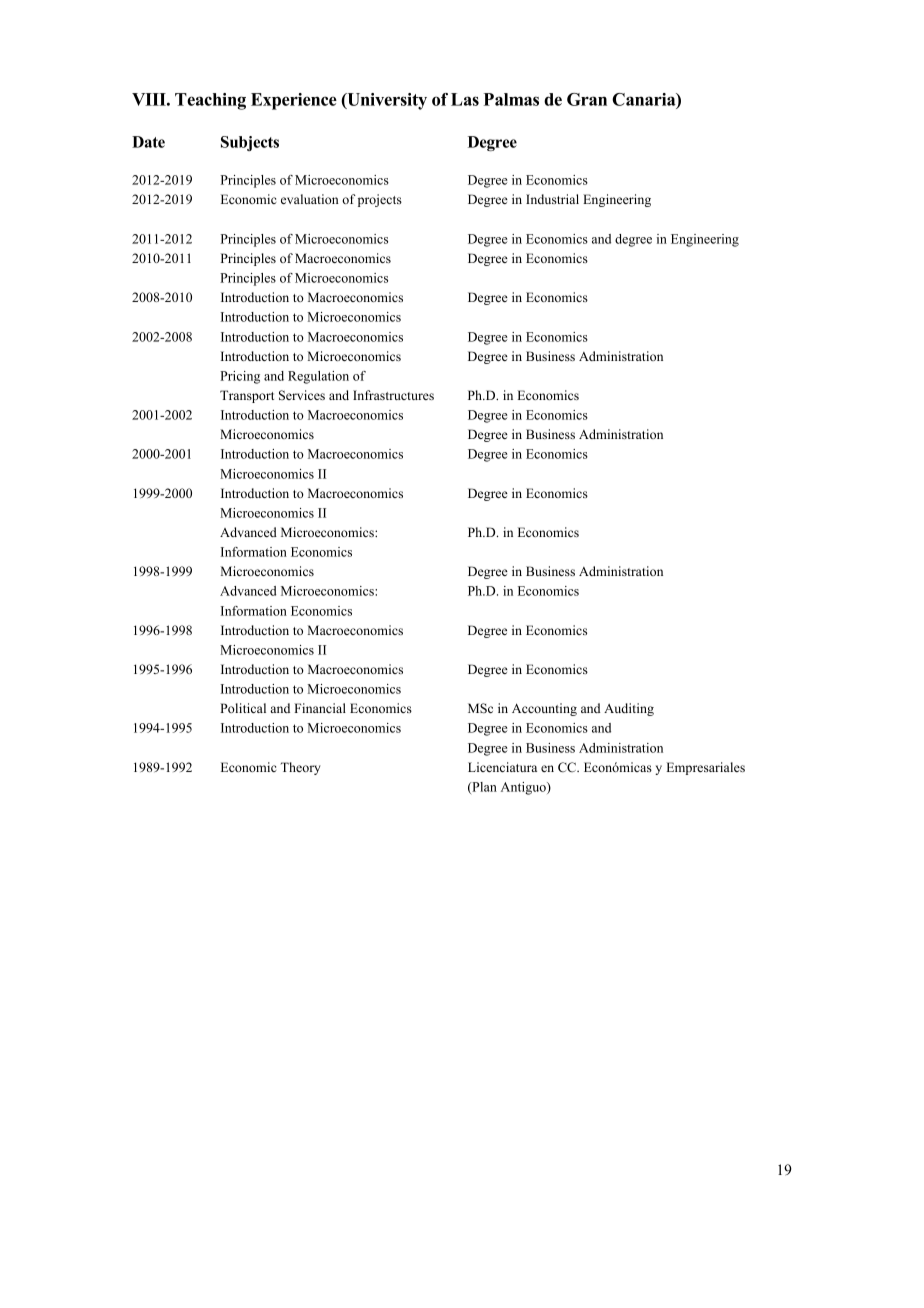 This screenshot has width=924, height=1308. What do you see at coordinates (393, 395) in the screenshot?
I see `Infrastructures` at bounding box center [393, 395].
